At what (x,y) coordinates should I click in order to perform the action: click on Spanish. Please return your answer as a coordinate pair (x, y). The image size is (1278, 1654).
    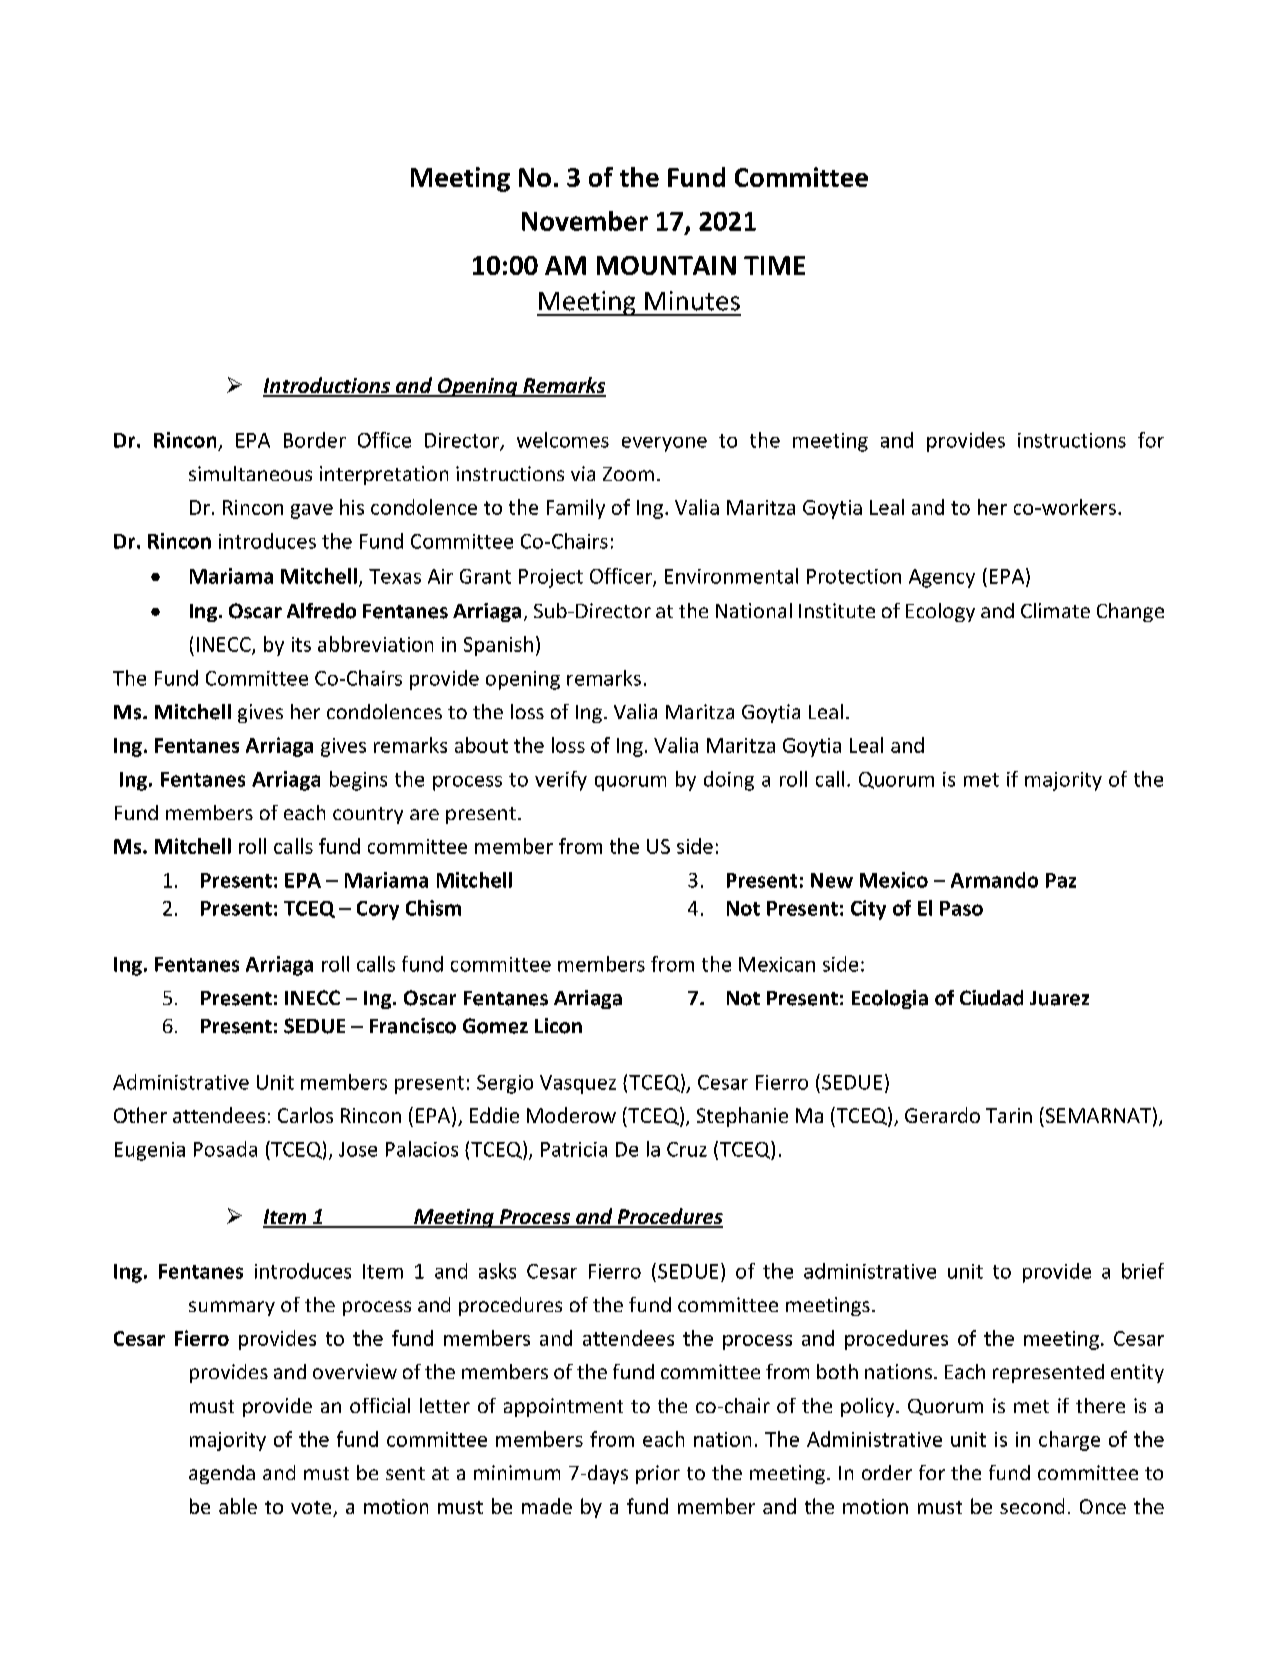
    Looking at the image, I should click on (498, 646).
